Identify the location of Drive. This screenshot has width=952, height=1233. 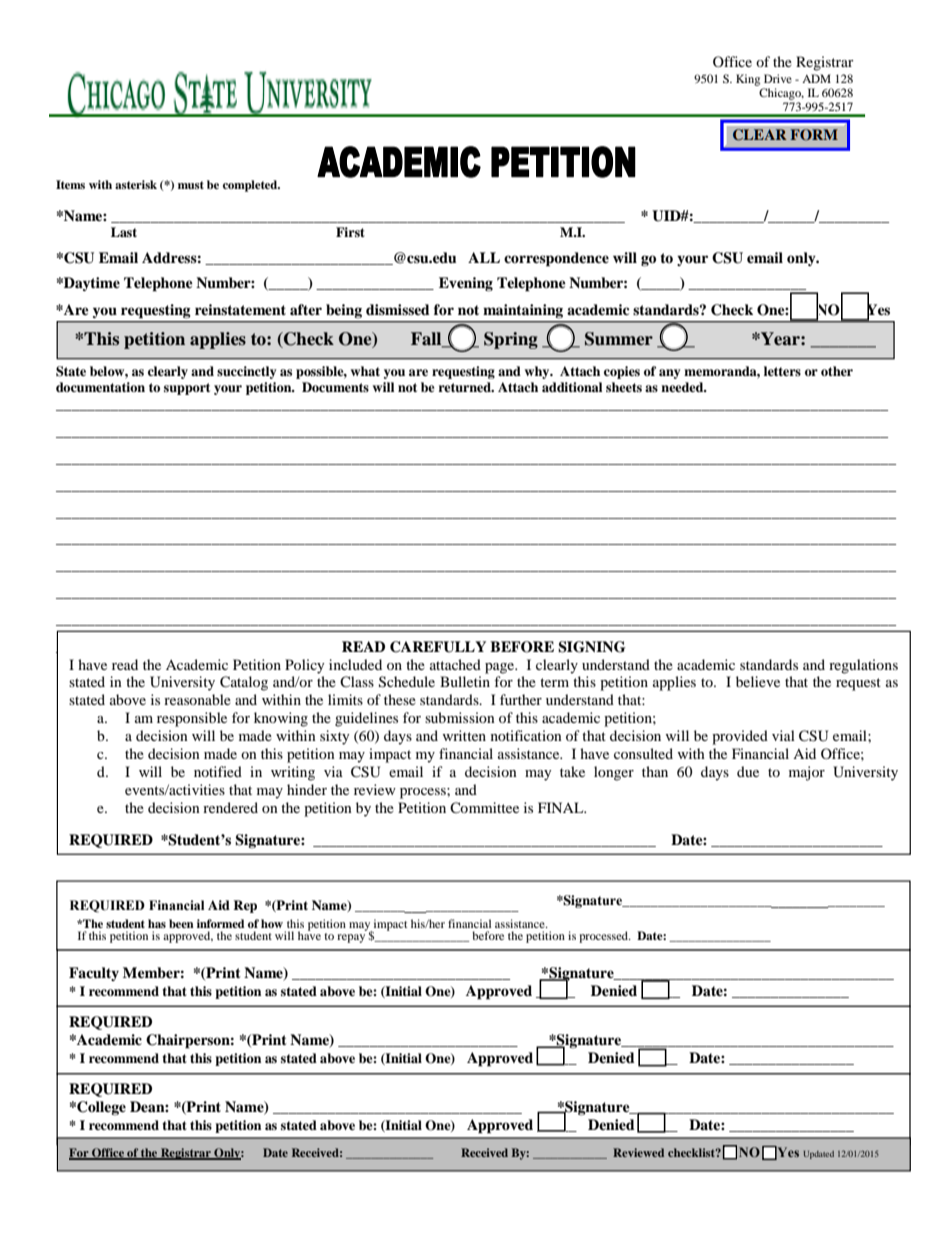
(778, 78).
